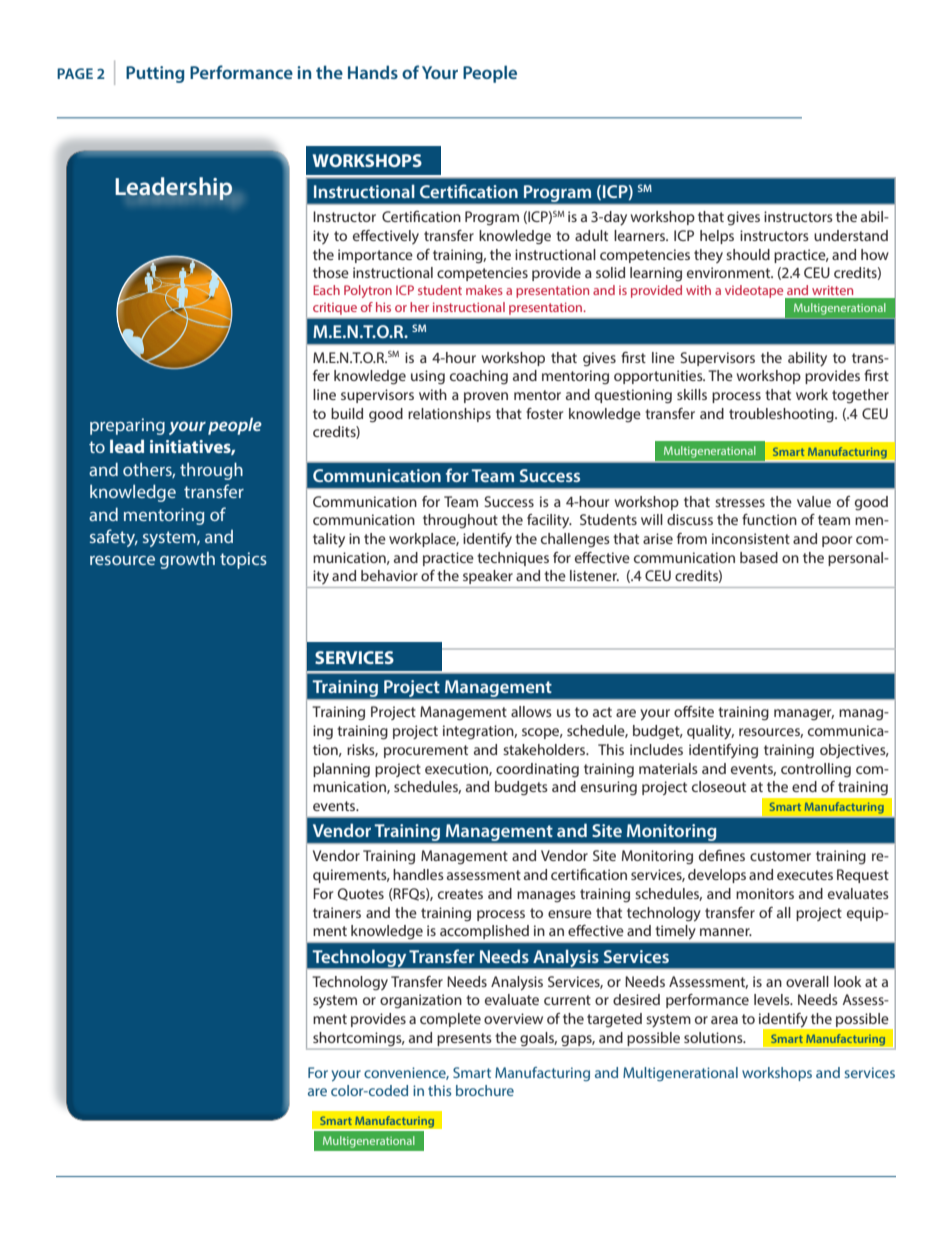  Describe the element at coordinates (717, 237) in the page. I see `helps` at that location.
